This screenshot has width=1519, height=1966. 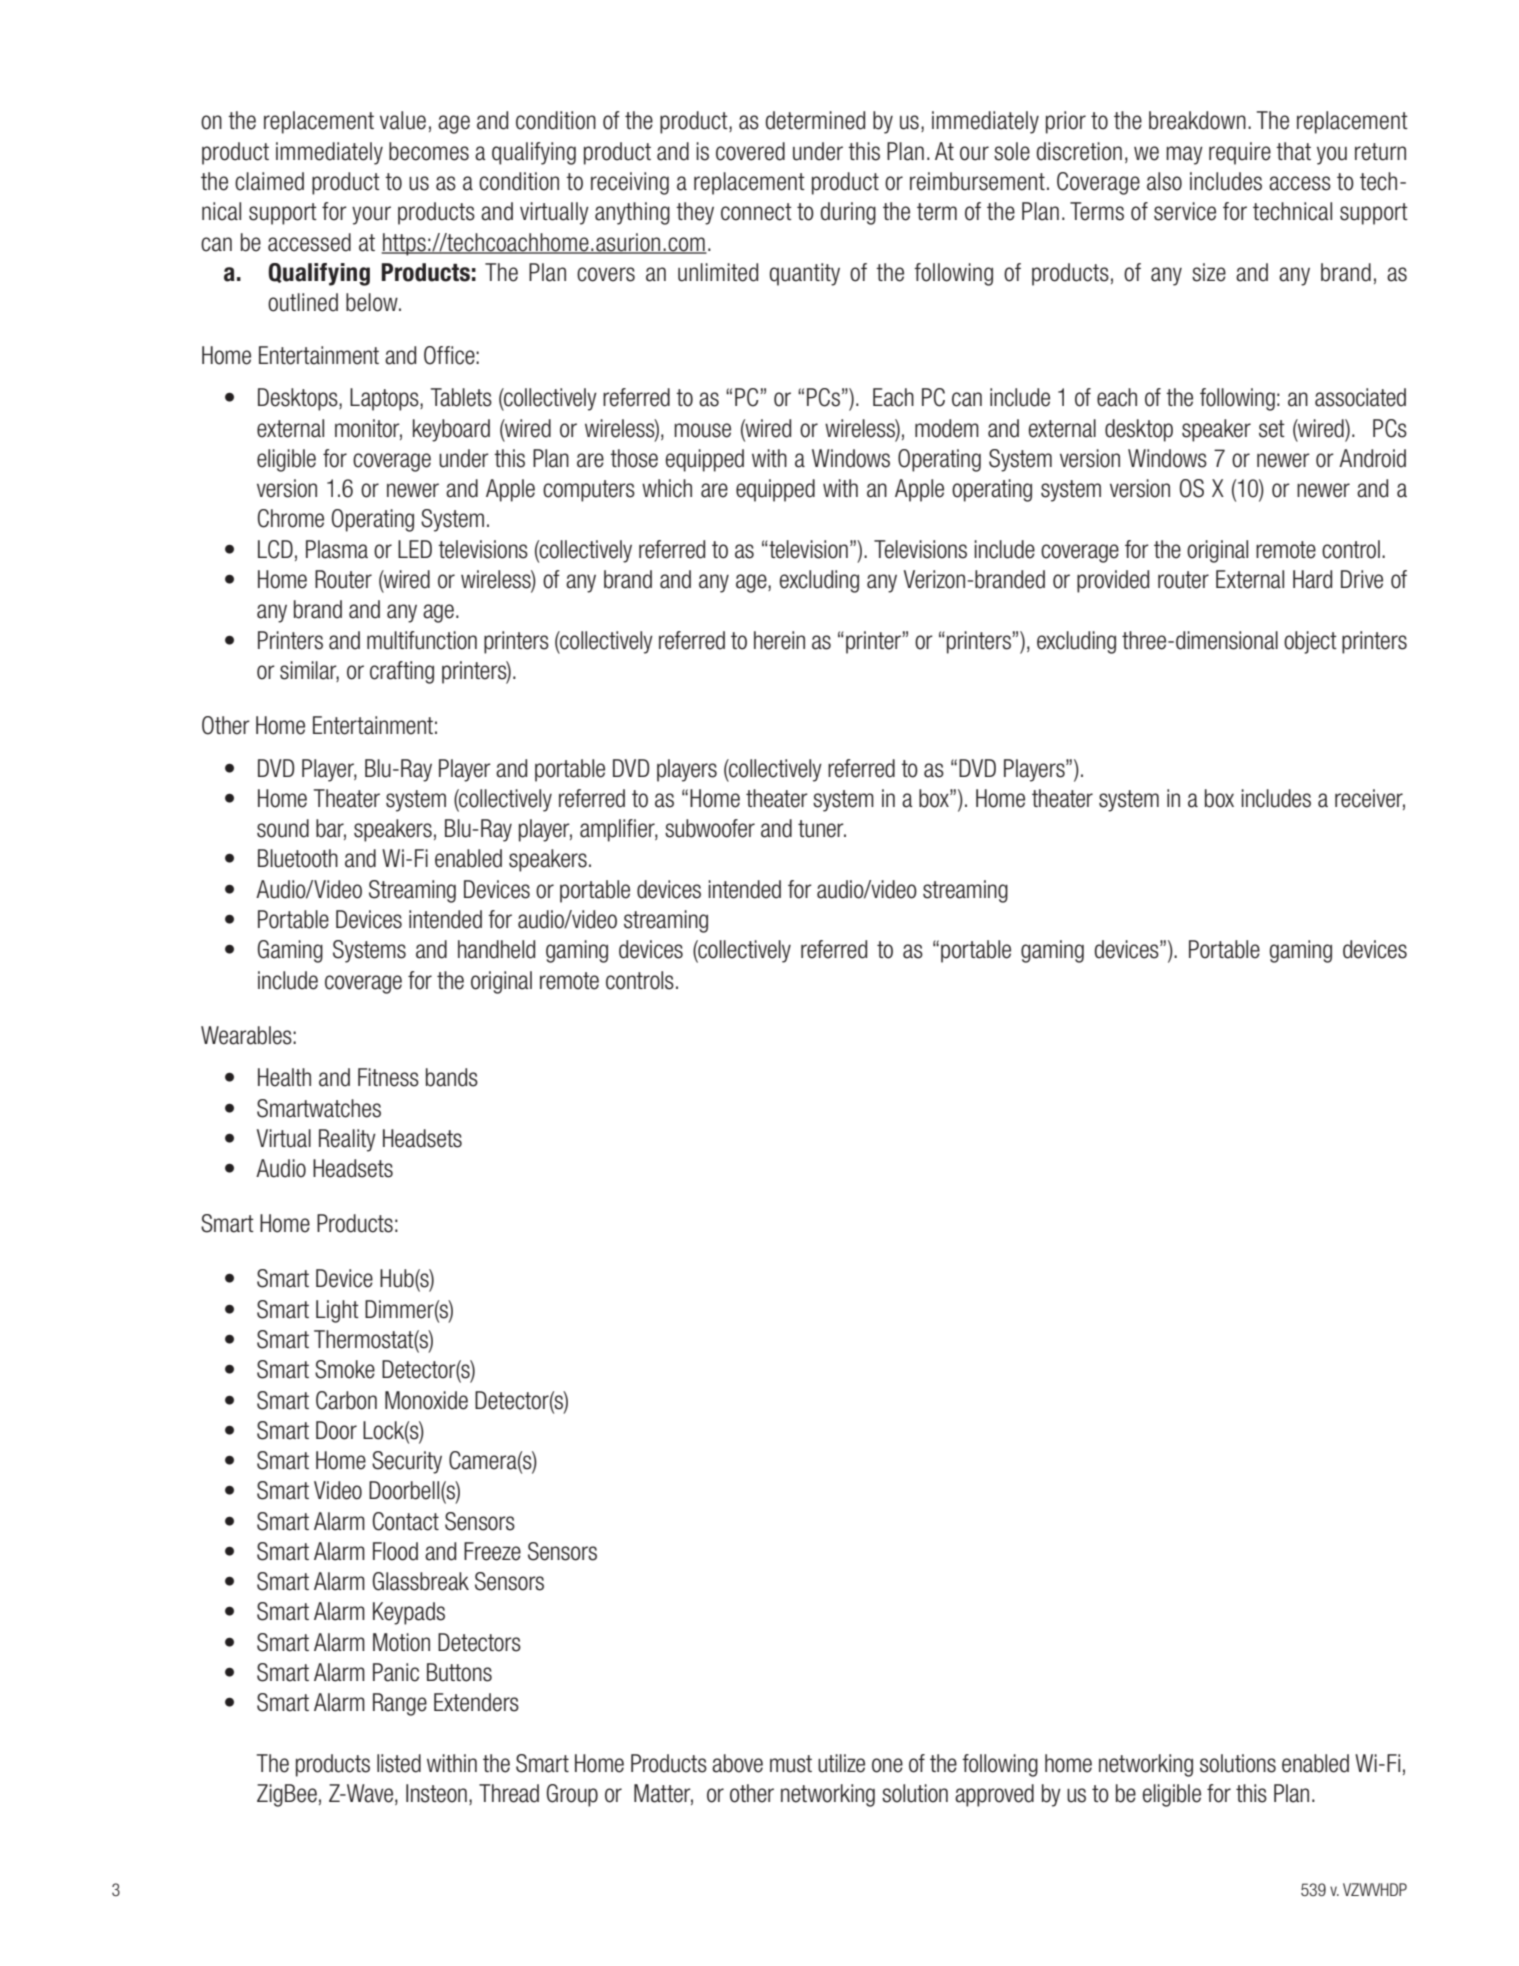 What do you see at coordinates (429, 151) in the screenshot?
I see `becomes` at bounding box center [429, 151].
